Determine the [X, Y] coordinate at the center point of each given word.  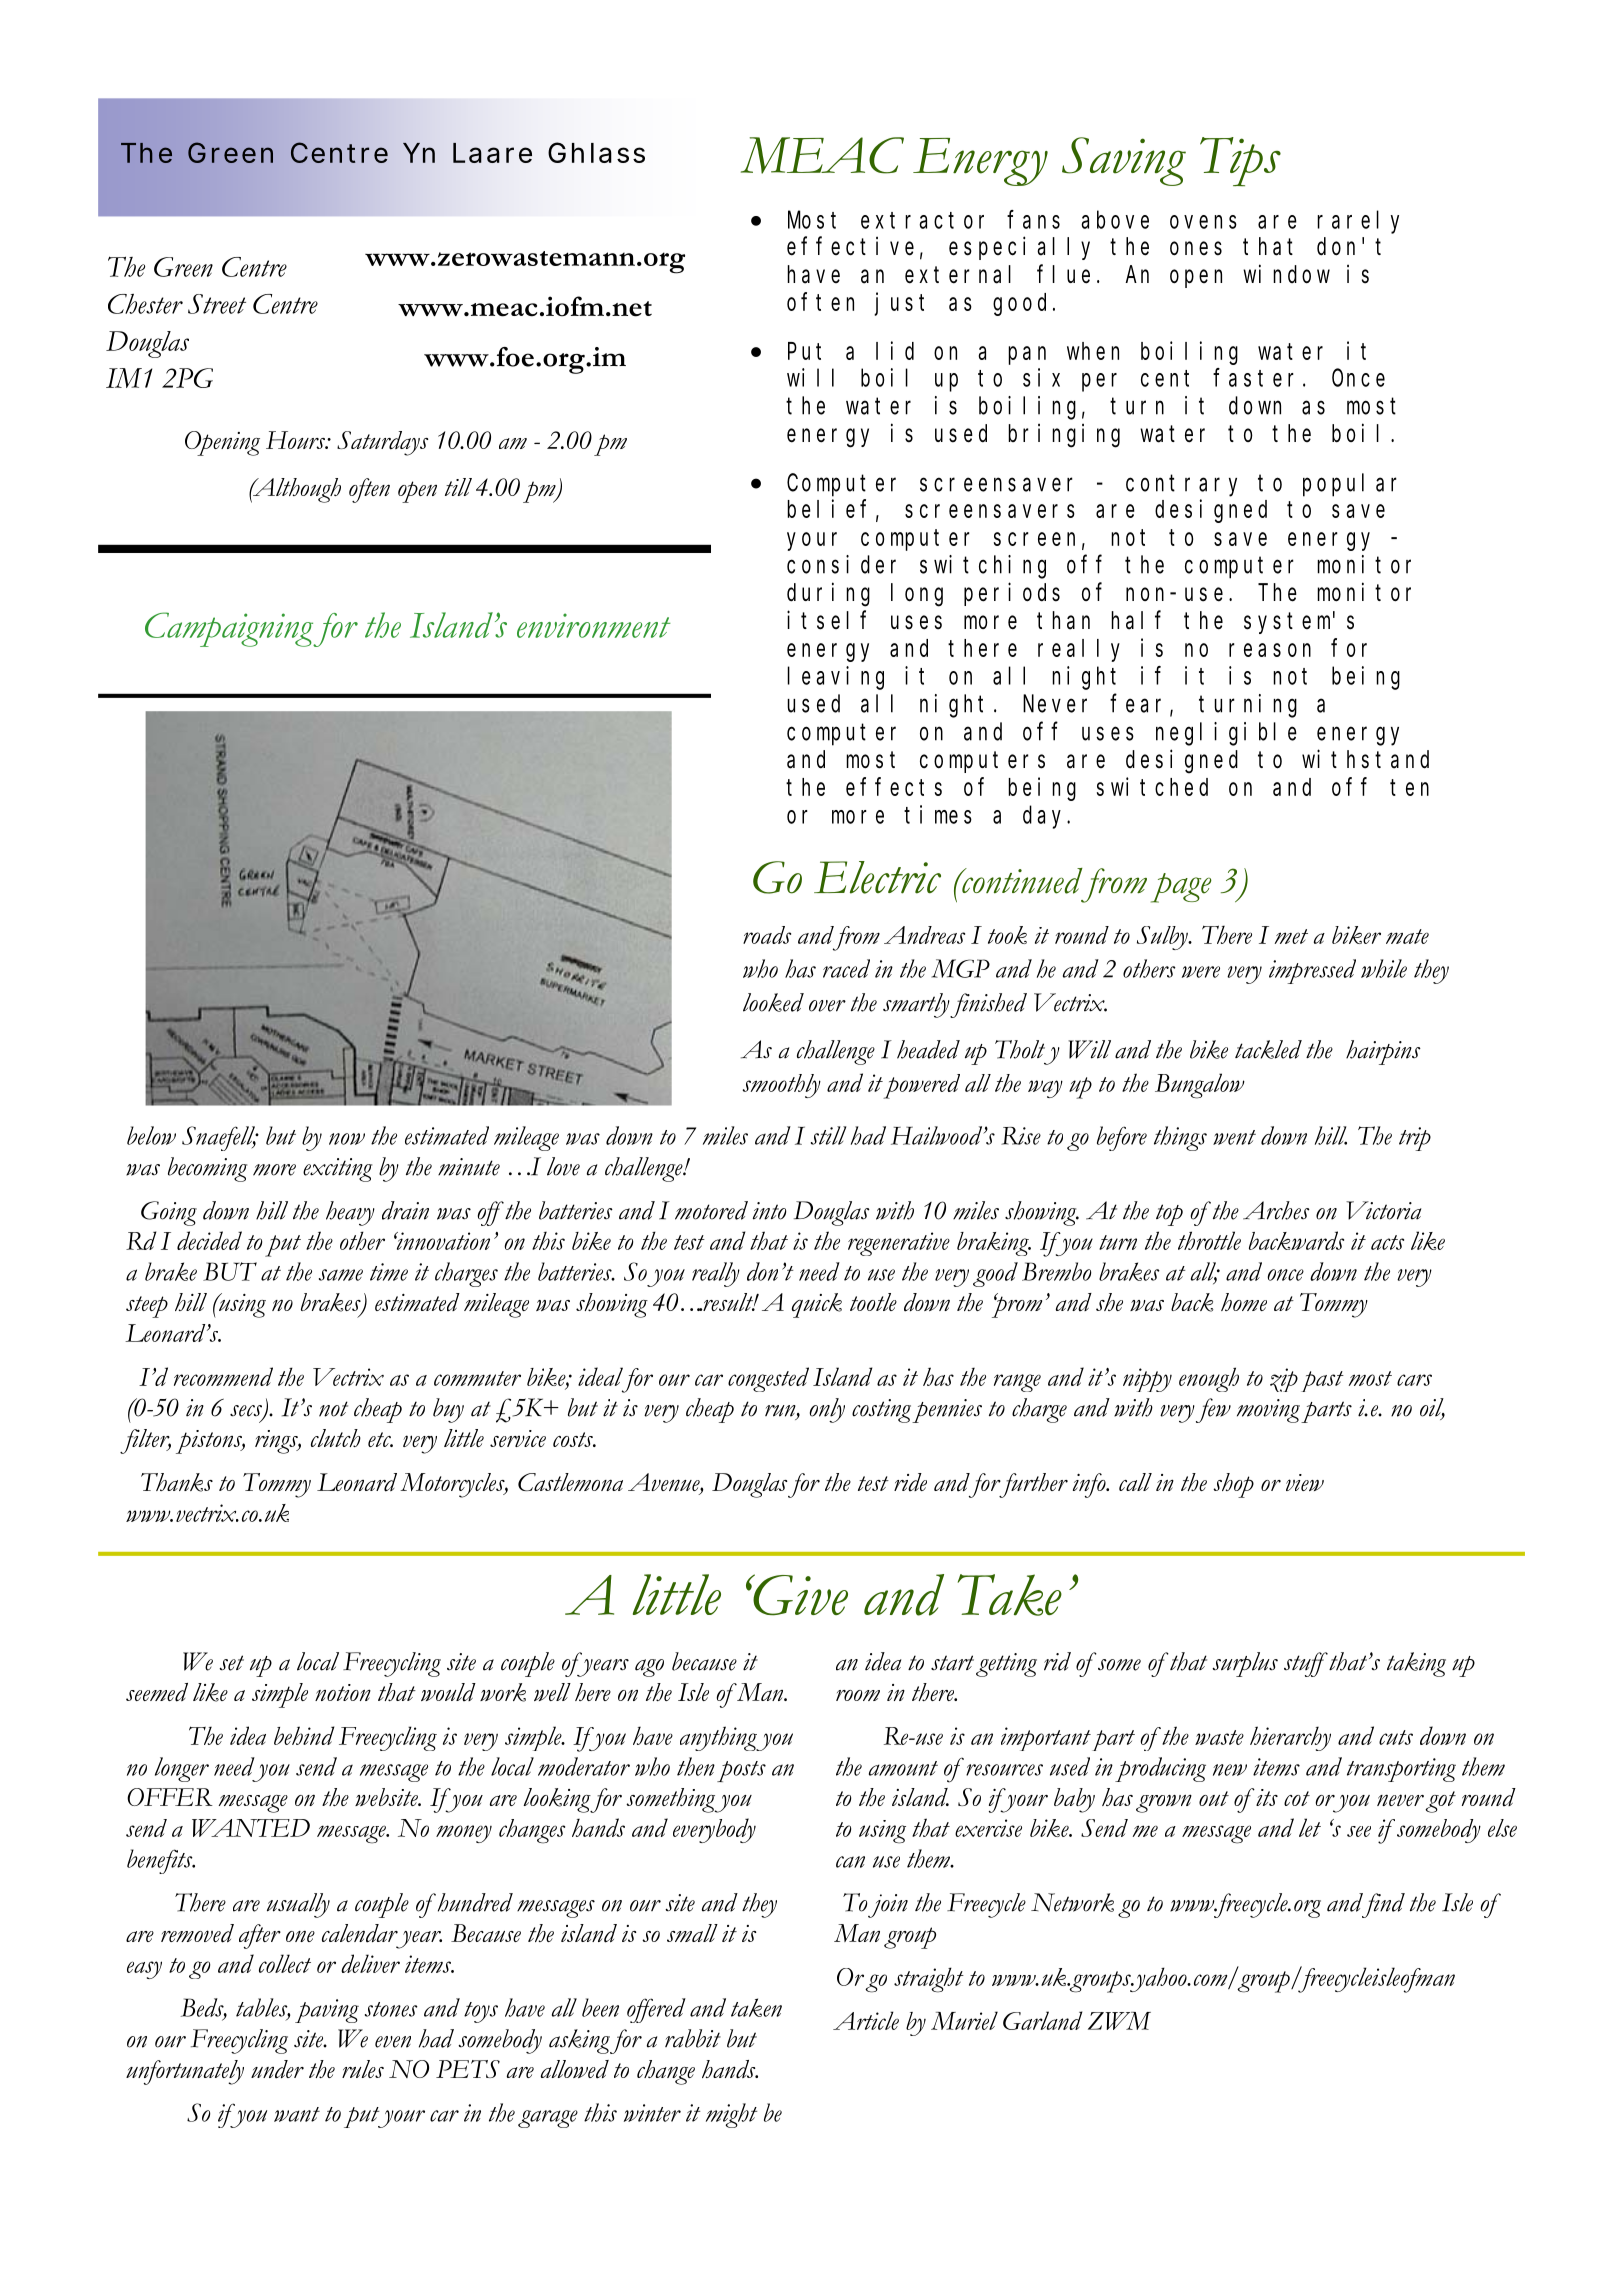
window [1286, 273]
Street [217, 304]
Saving [1124, 161]
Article [866, 2020]
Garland [1042, 2020]
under [277, 2069]
